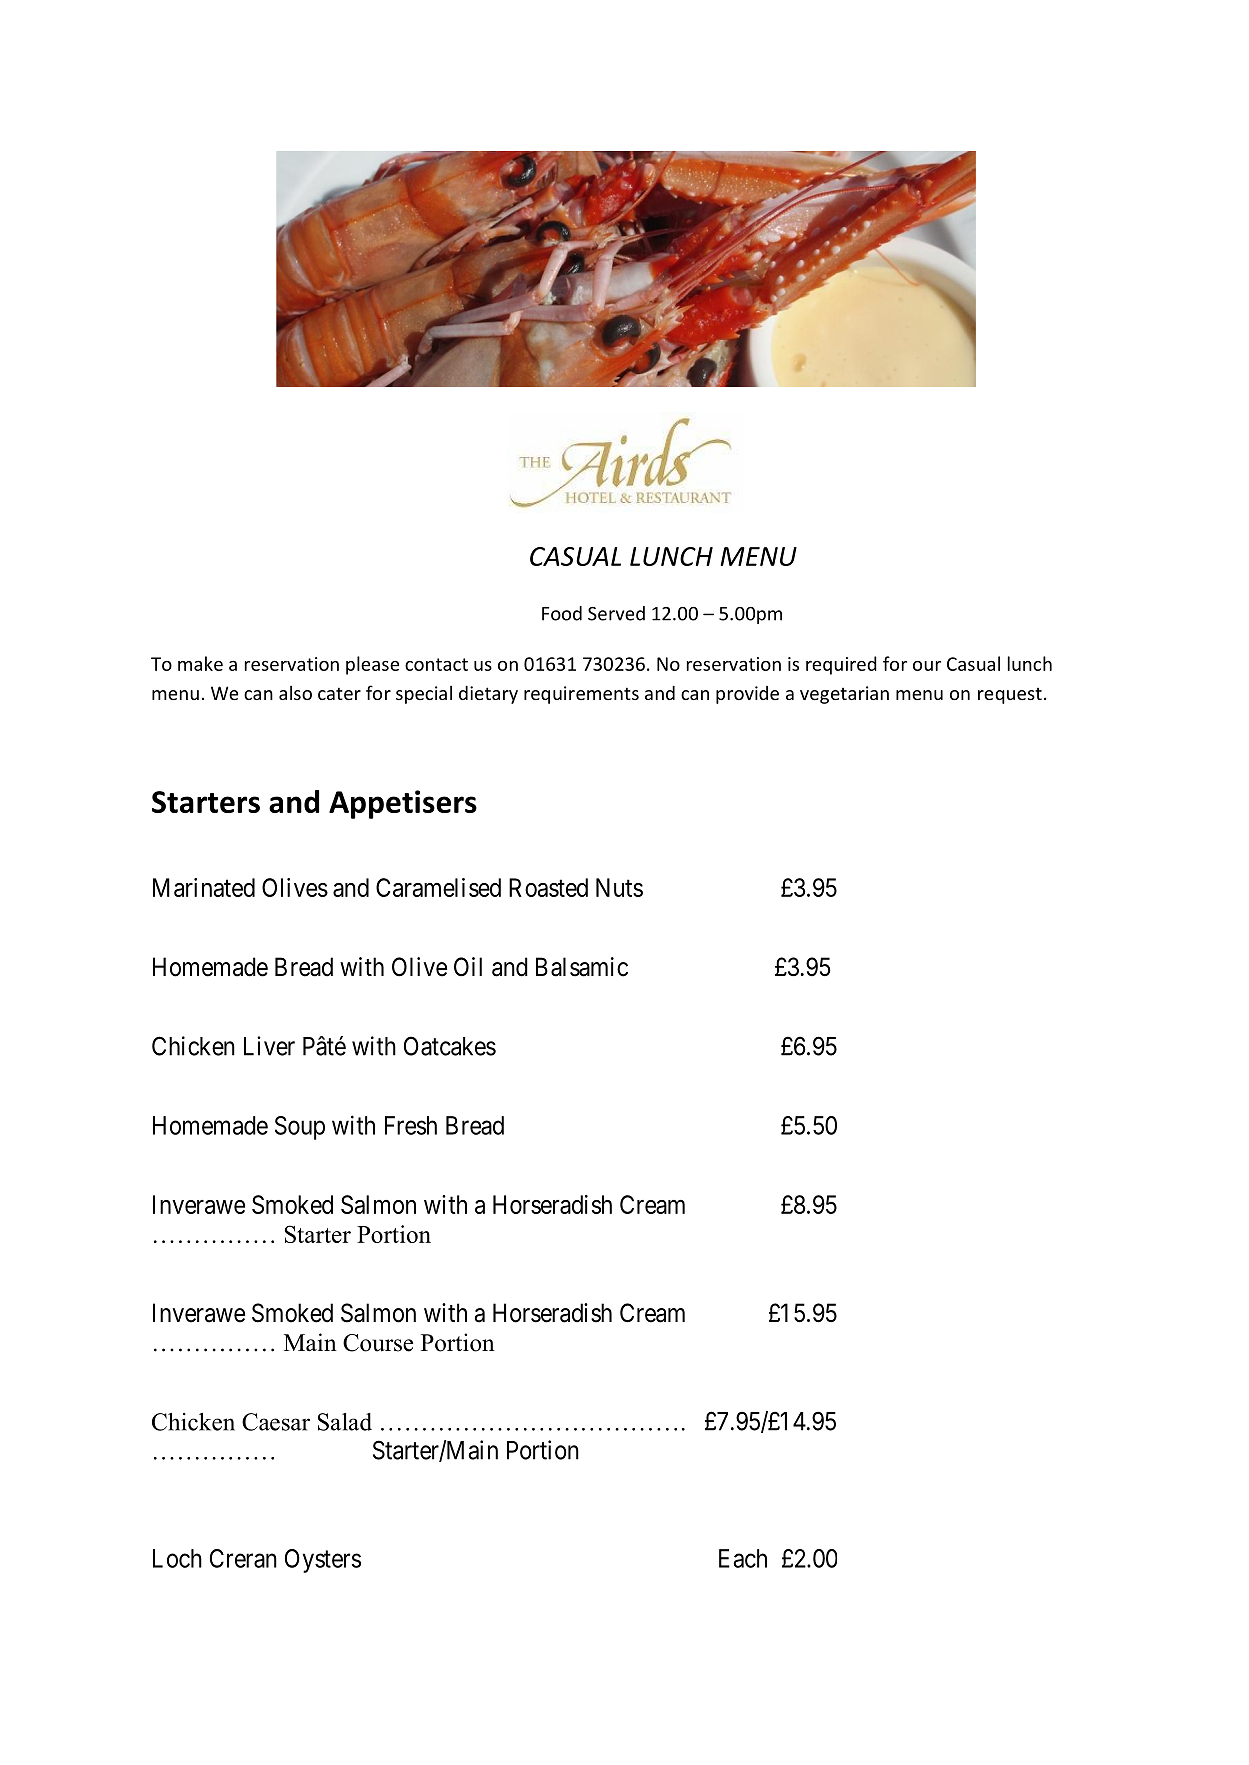 This screenshot has height=1765, width=1249. I want to click on Loch, so click(177, 1558).
